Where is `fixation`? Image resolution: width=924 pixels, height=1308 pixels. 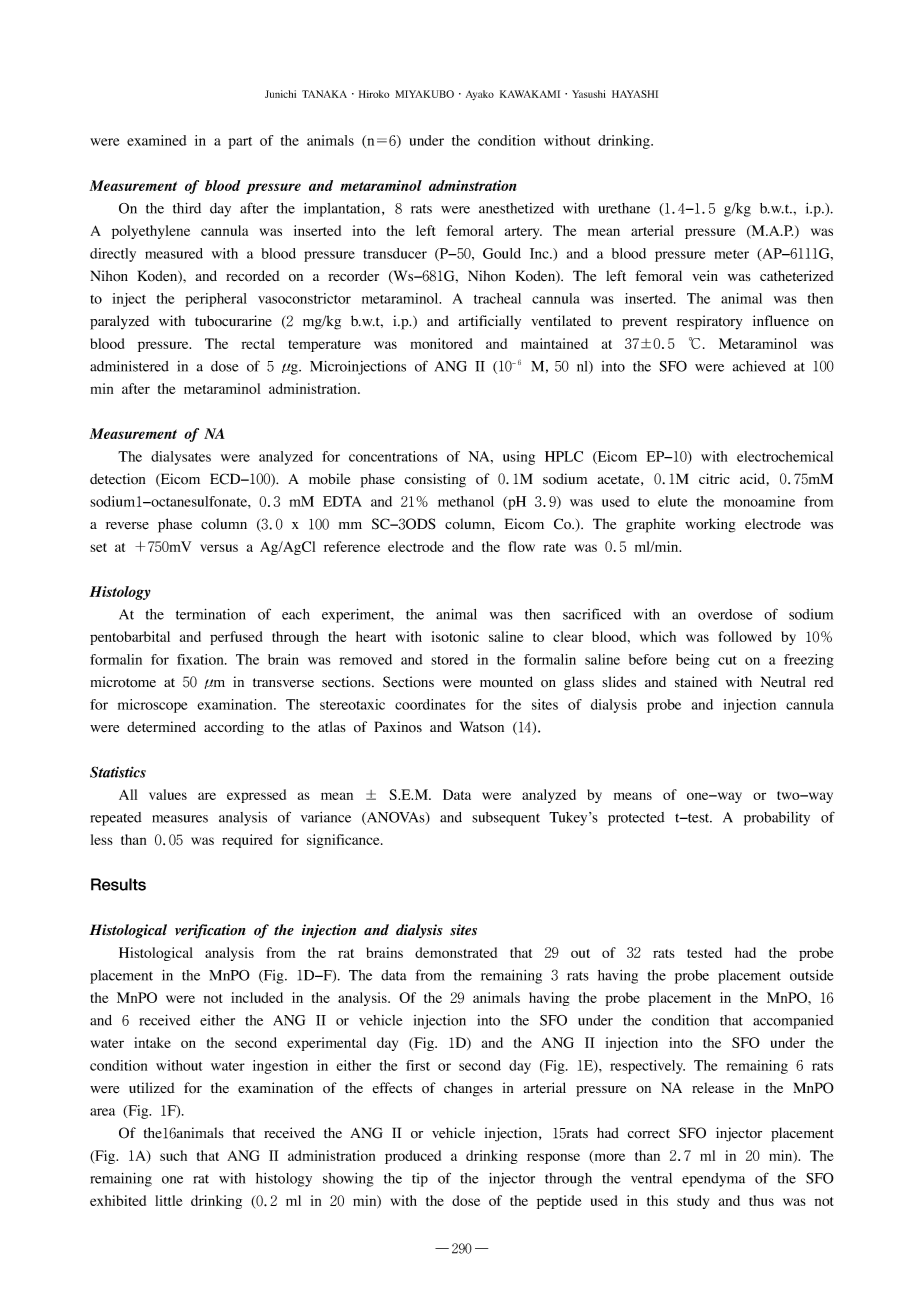 fixation is located at coordinates (201, 659).
